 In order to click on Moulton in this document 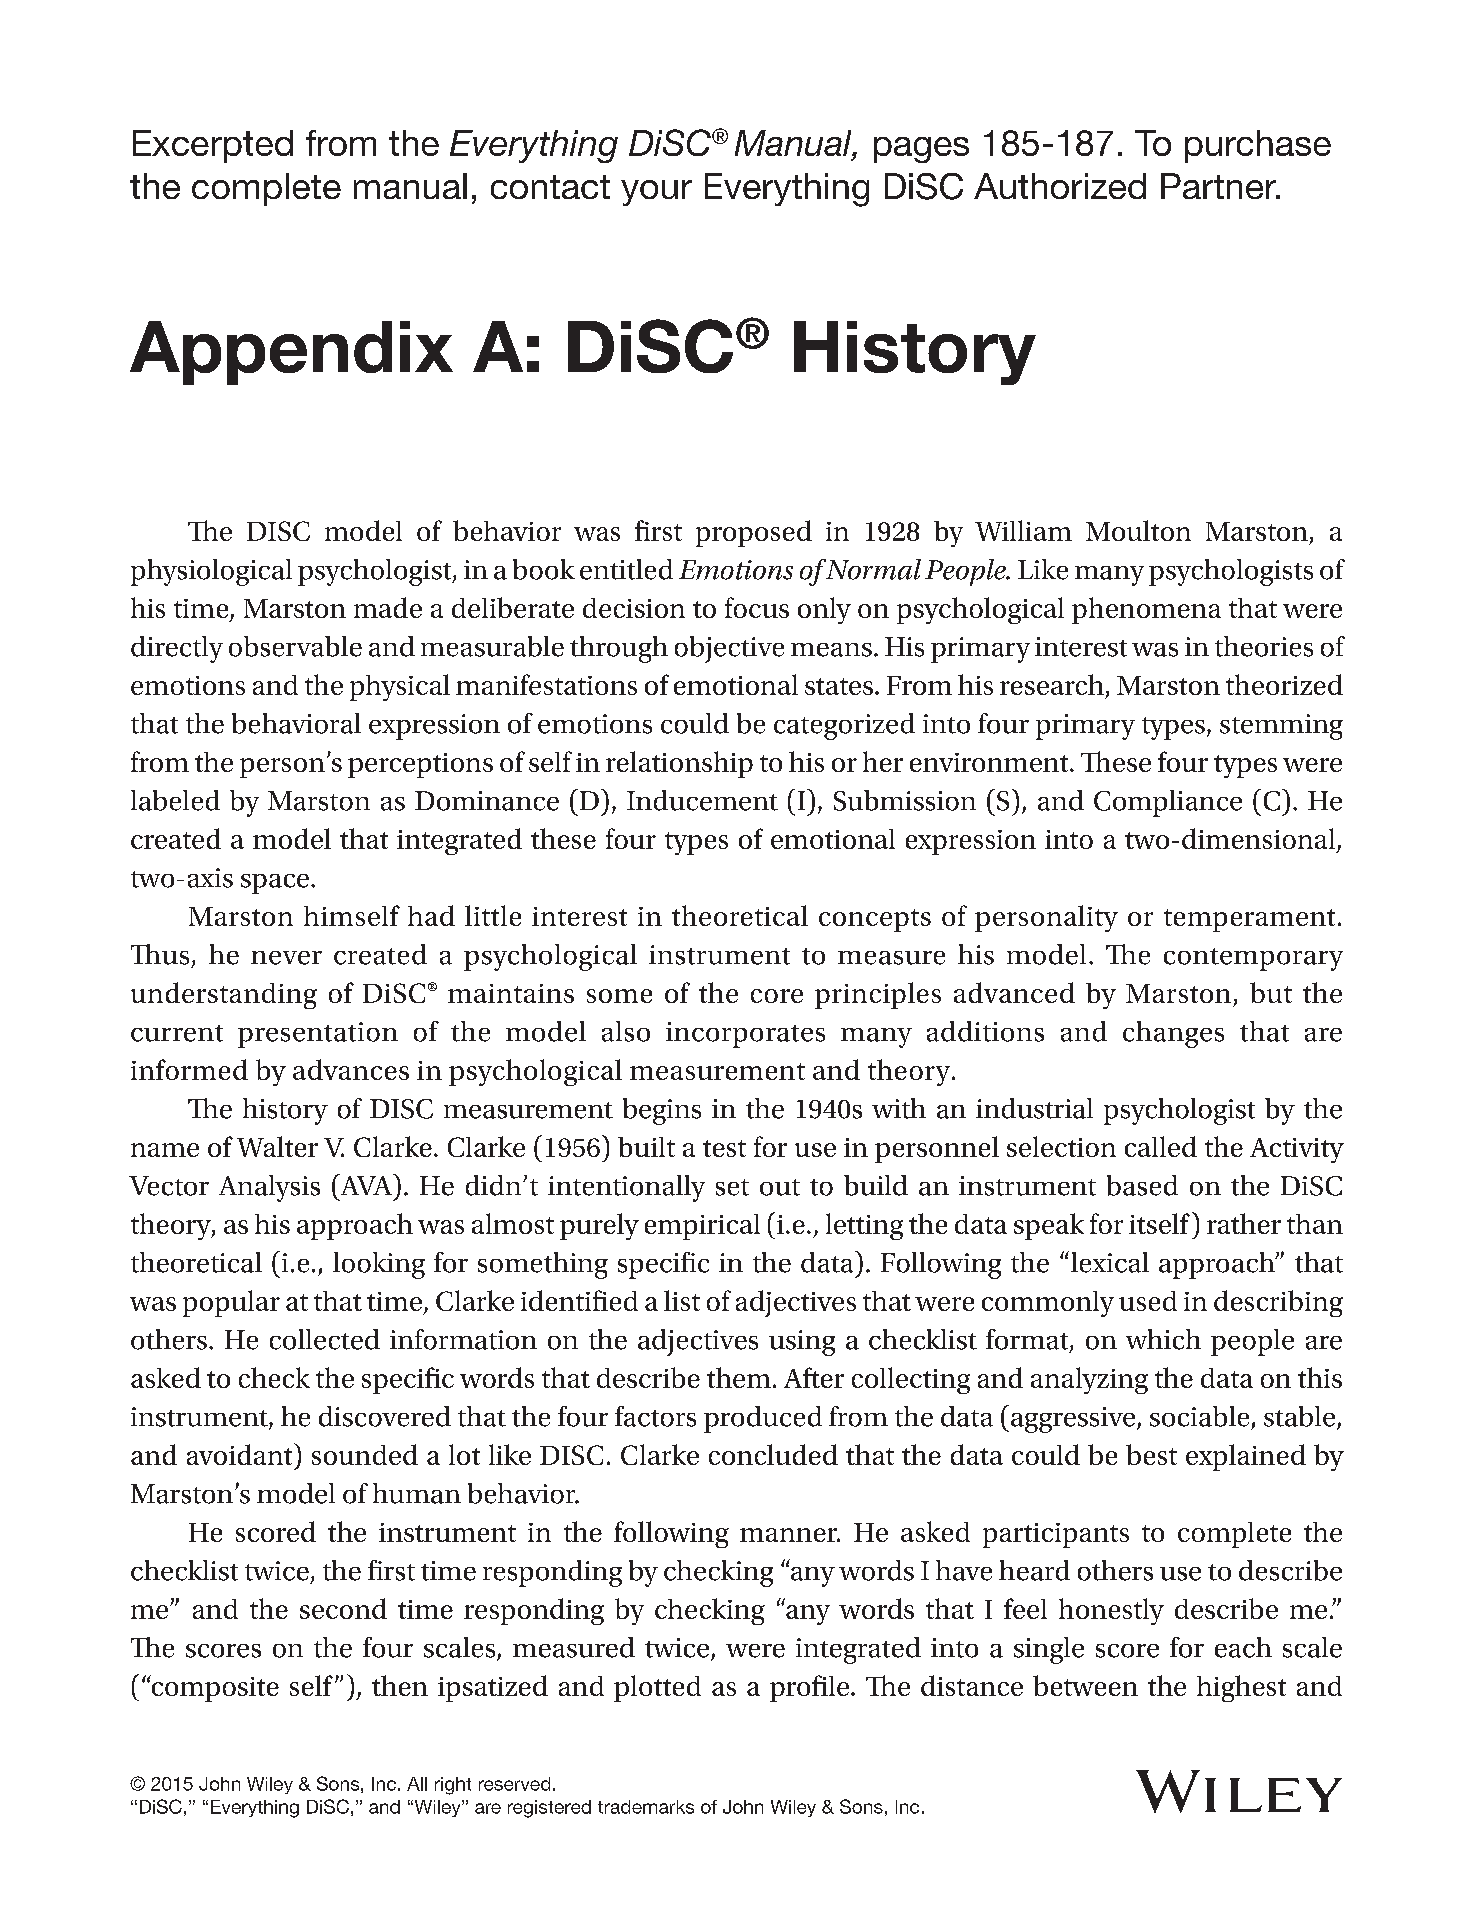, I will do `click(1138, 530)`.
